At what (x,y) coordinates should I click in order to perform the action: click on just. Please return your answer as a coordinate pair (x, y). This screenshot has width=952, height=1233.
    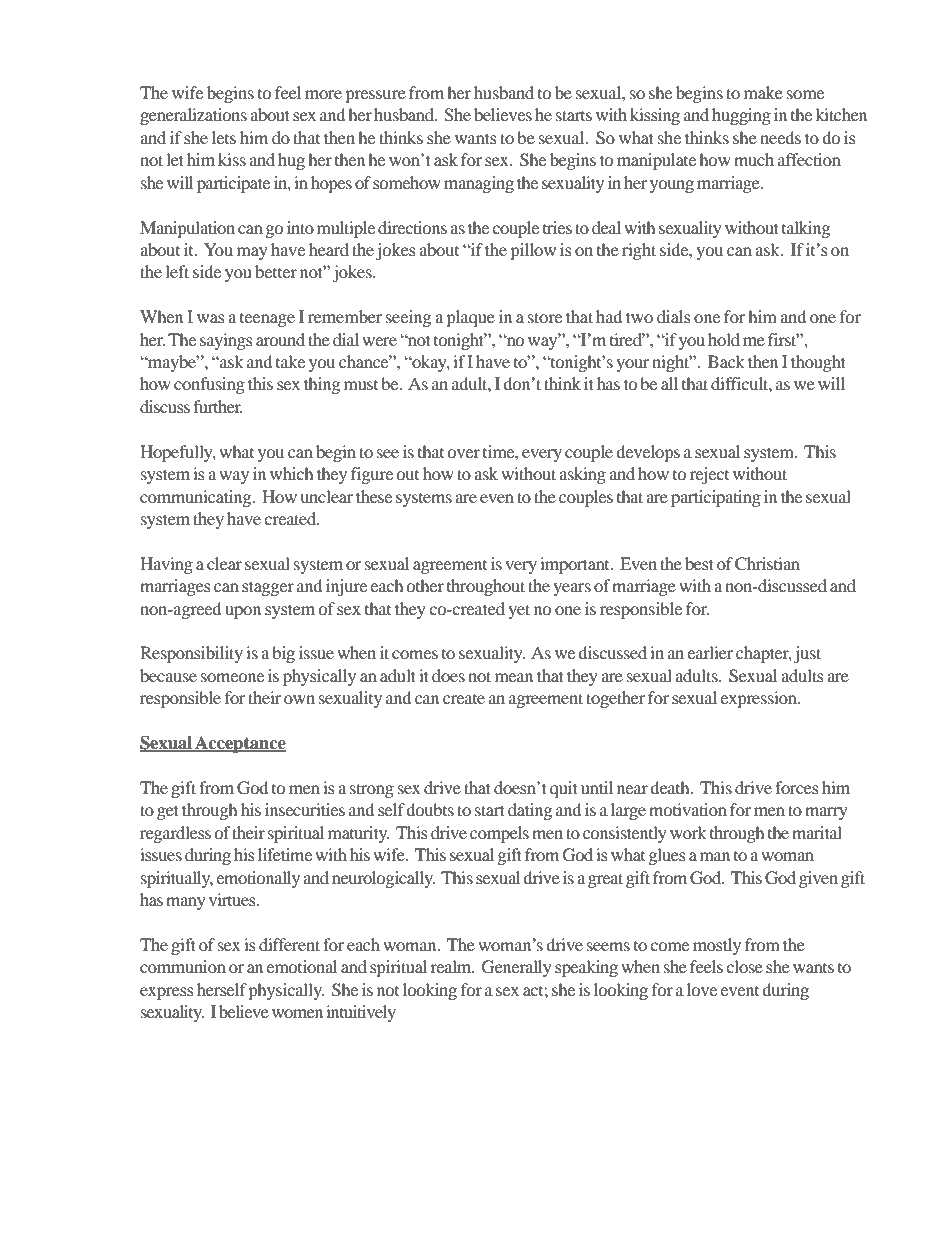
    Looking at the image, I should click on (807, 654).
